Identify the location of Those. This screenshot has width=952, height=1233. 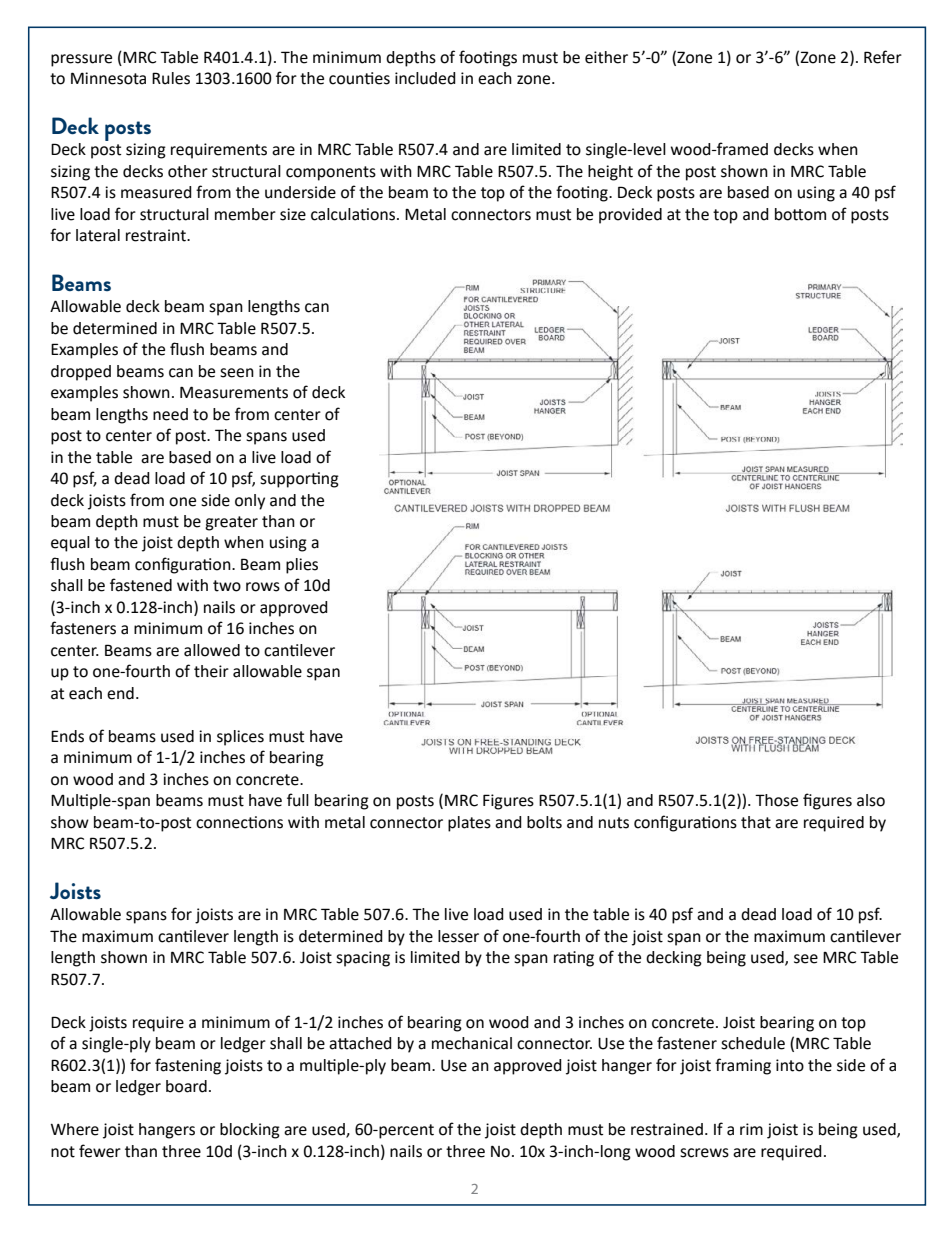
(776, 800).
